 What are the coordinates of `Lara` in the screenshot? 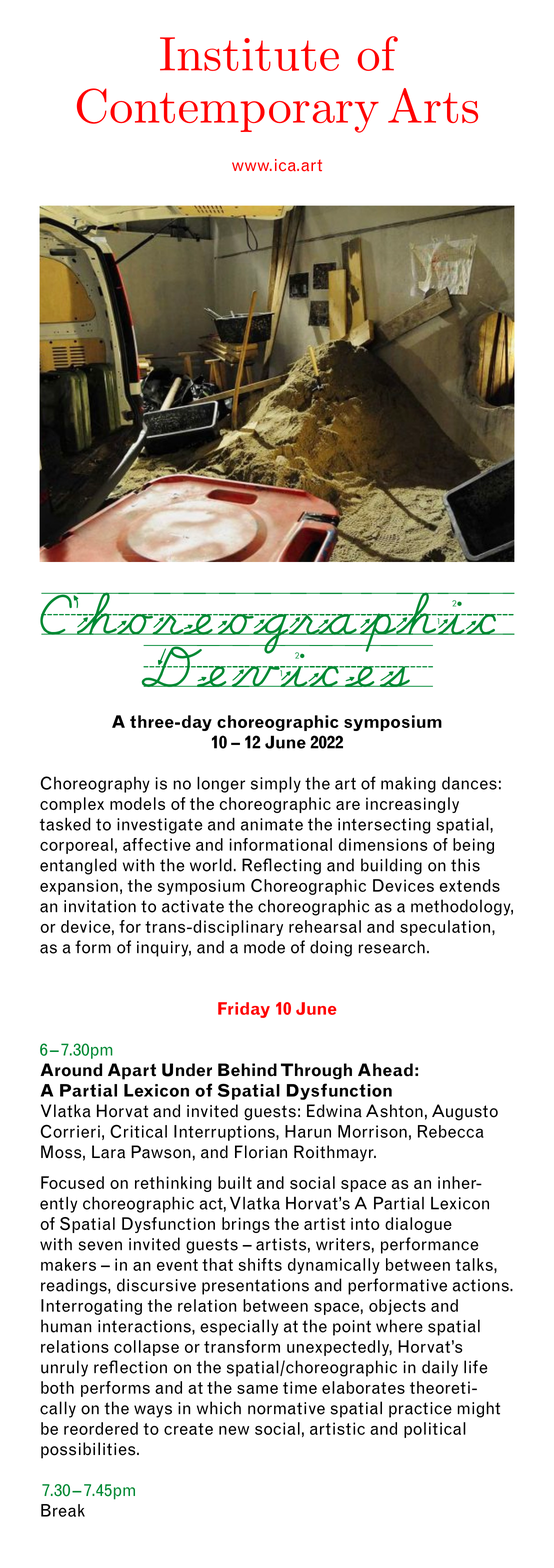 It's located at (108, 1152).
